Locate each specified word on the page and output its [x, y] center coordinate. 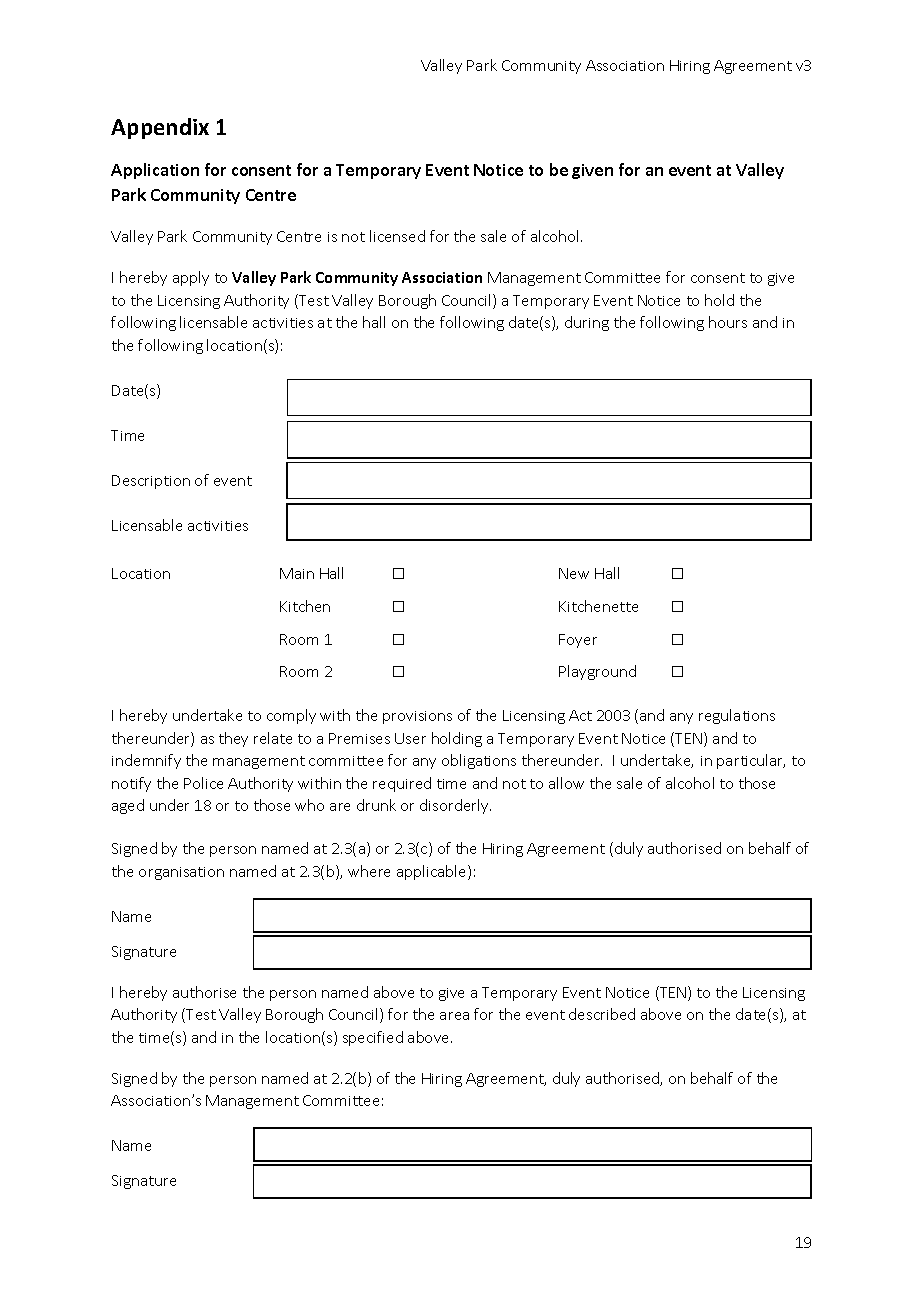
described [602, 1014]
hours [728, 322]
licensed [397, 236]
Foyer [578, 641]
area [454, 1016]
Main [297, 573]
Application [155, 171]
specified [373, 1038]
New [574, 573]
